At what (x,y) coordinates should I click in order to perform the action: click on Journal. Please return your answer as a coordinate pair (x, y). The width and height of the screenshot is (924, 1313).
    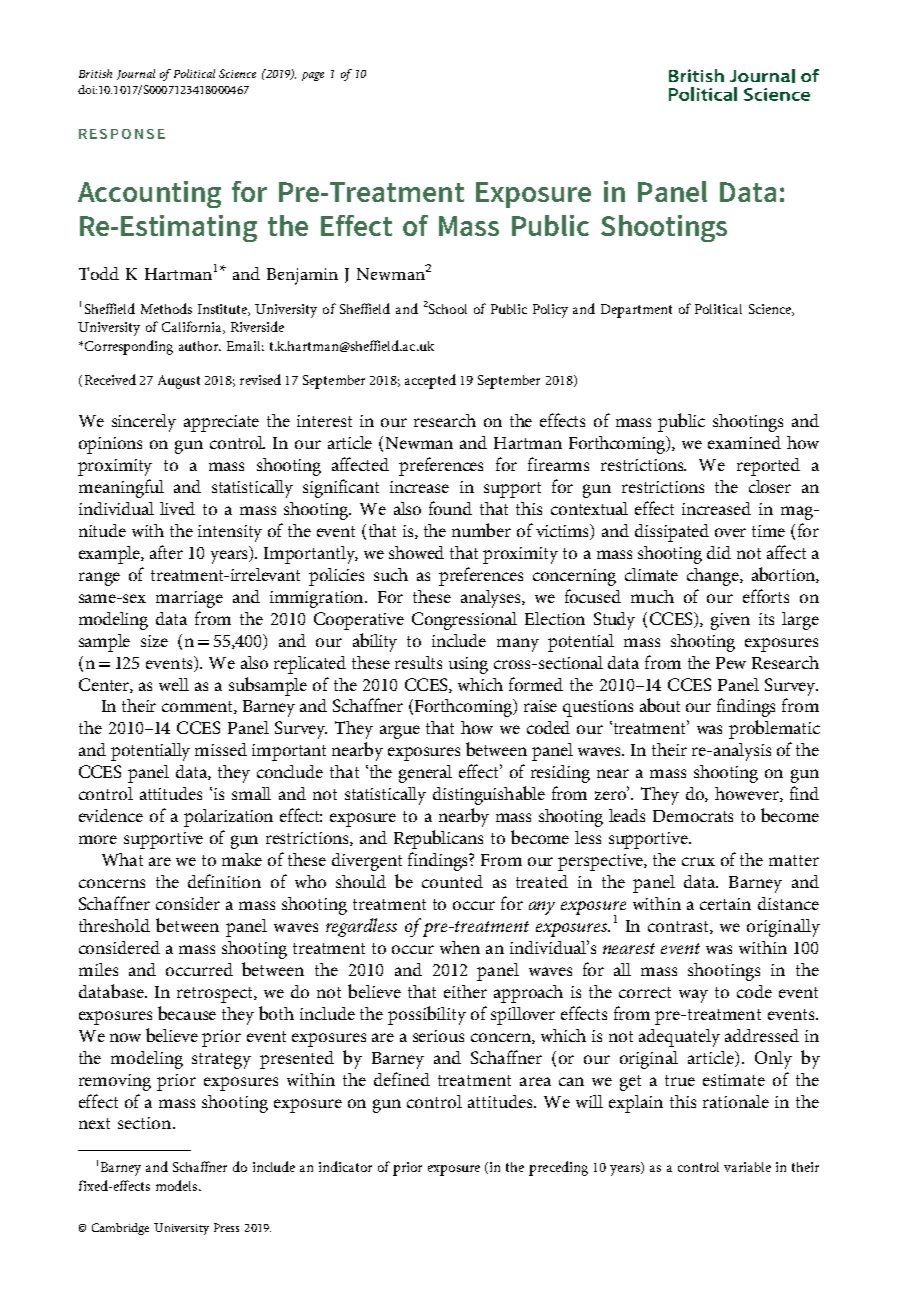
    Looking at the image, I should click on (136, 74).
